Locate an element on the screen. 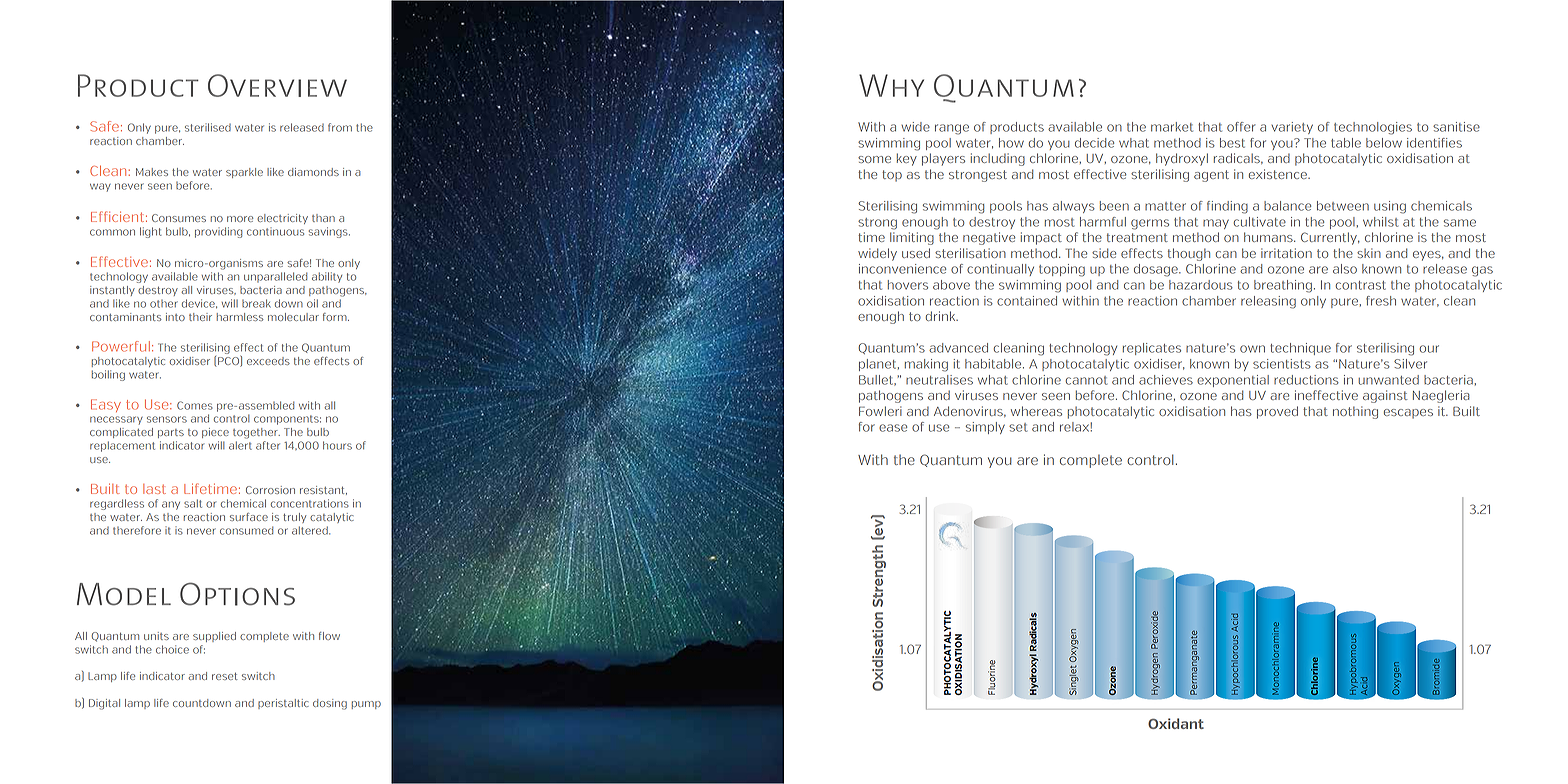 The height and width of the screenshot is (784, 1568). Fowleri is located at coordinates (880, 411).
